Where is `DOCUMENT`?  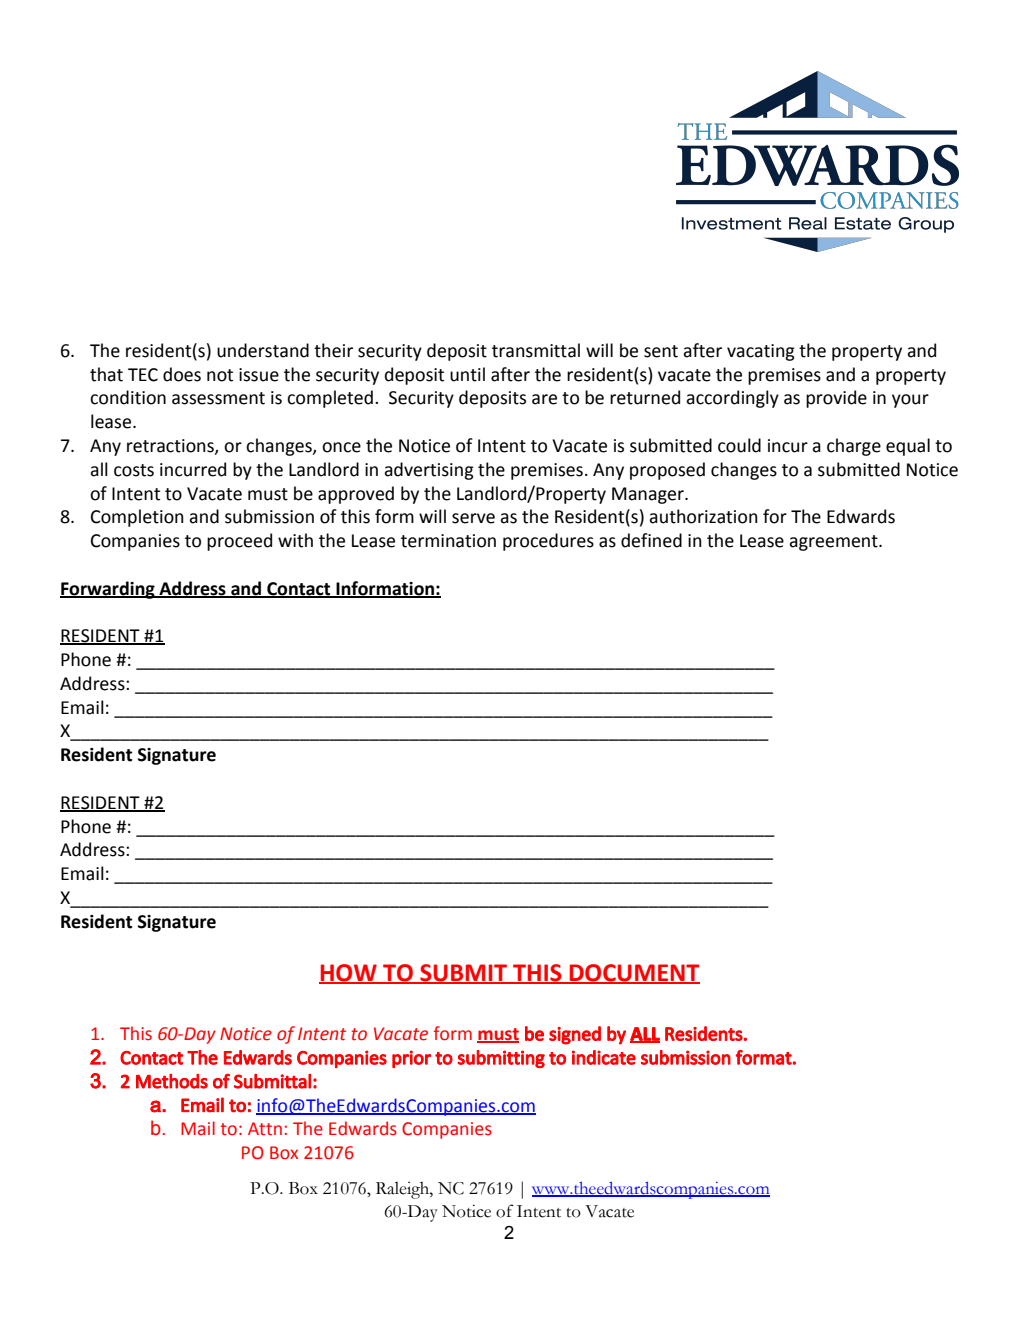 DOCUMENT is located at coordinates (633, 974).
